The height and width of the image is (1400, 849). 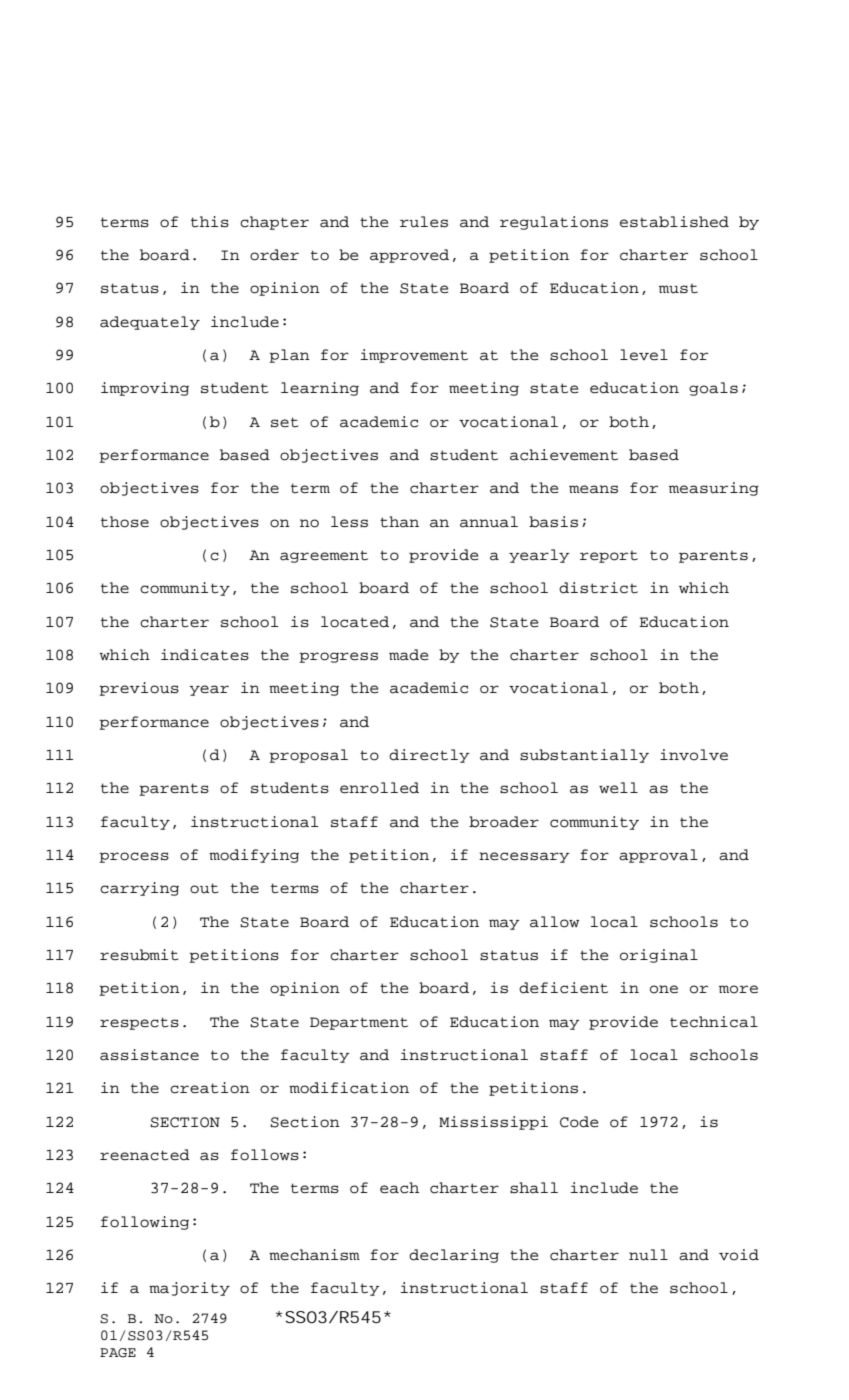 What do you see at coordinates (659, 956) in the image?
I see `original` at bounding box center [659, 956].
